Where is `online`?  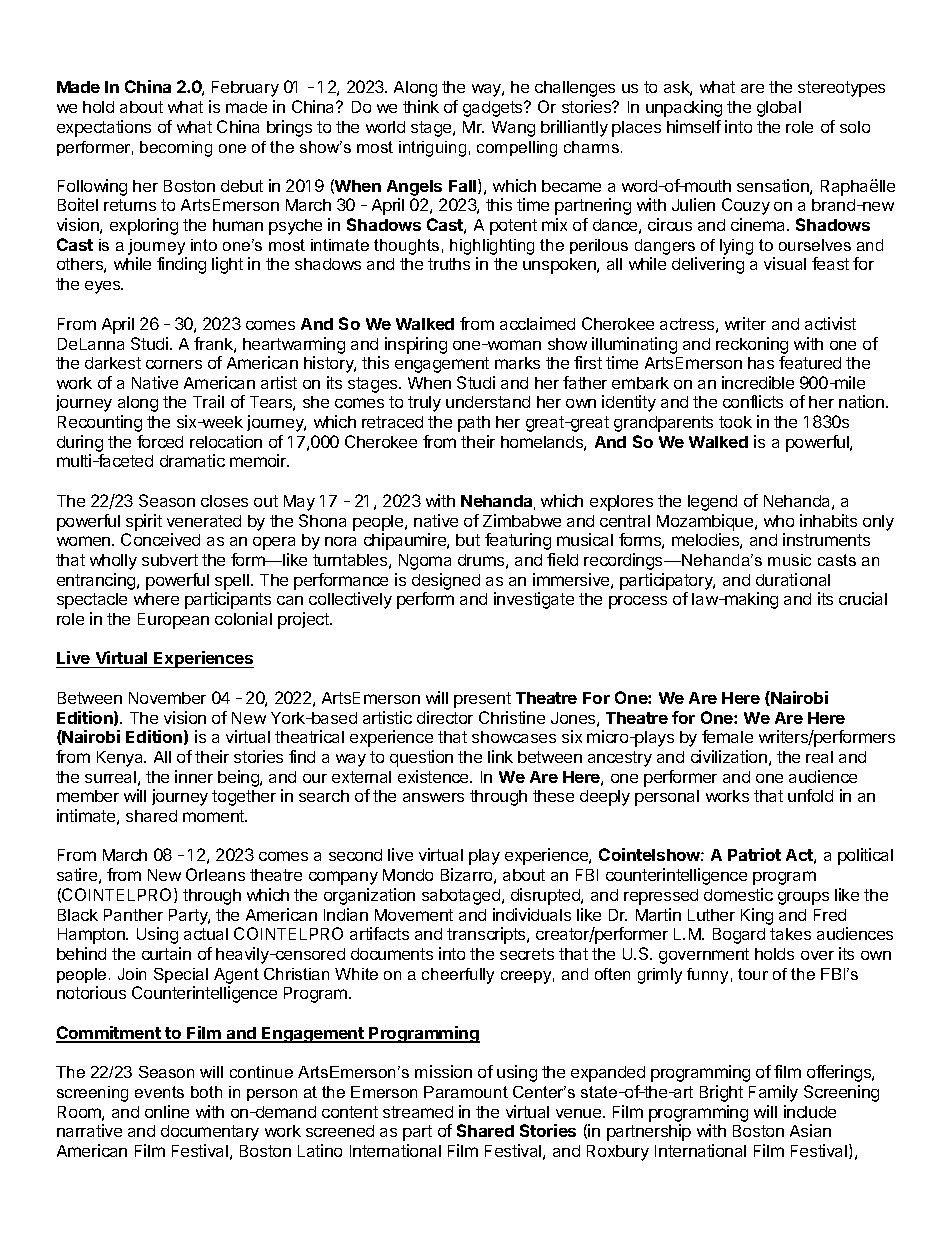
online is located at coordinates (167, 1111).
